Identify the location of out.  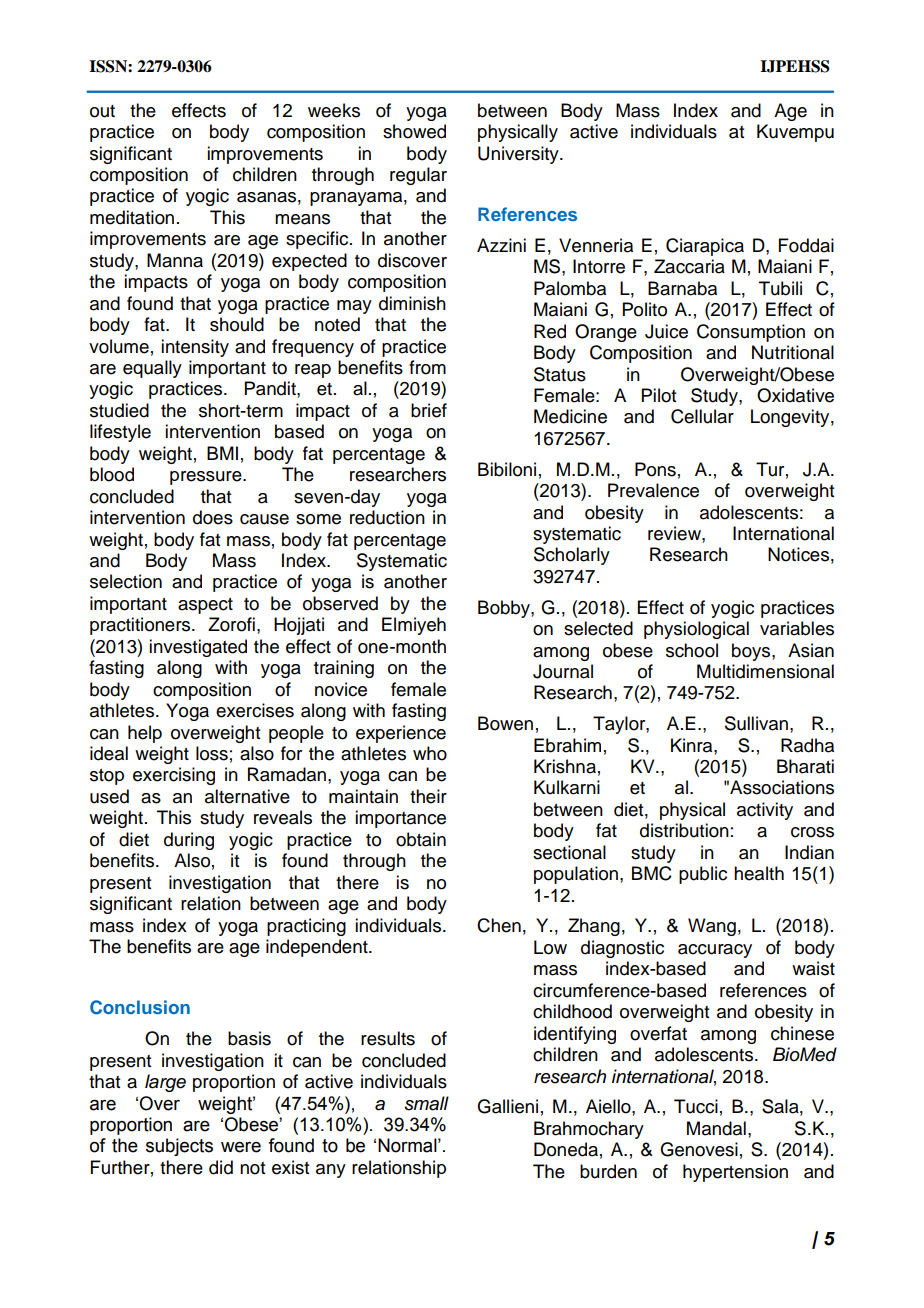
(102, 111).
